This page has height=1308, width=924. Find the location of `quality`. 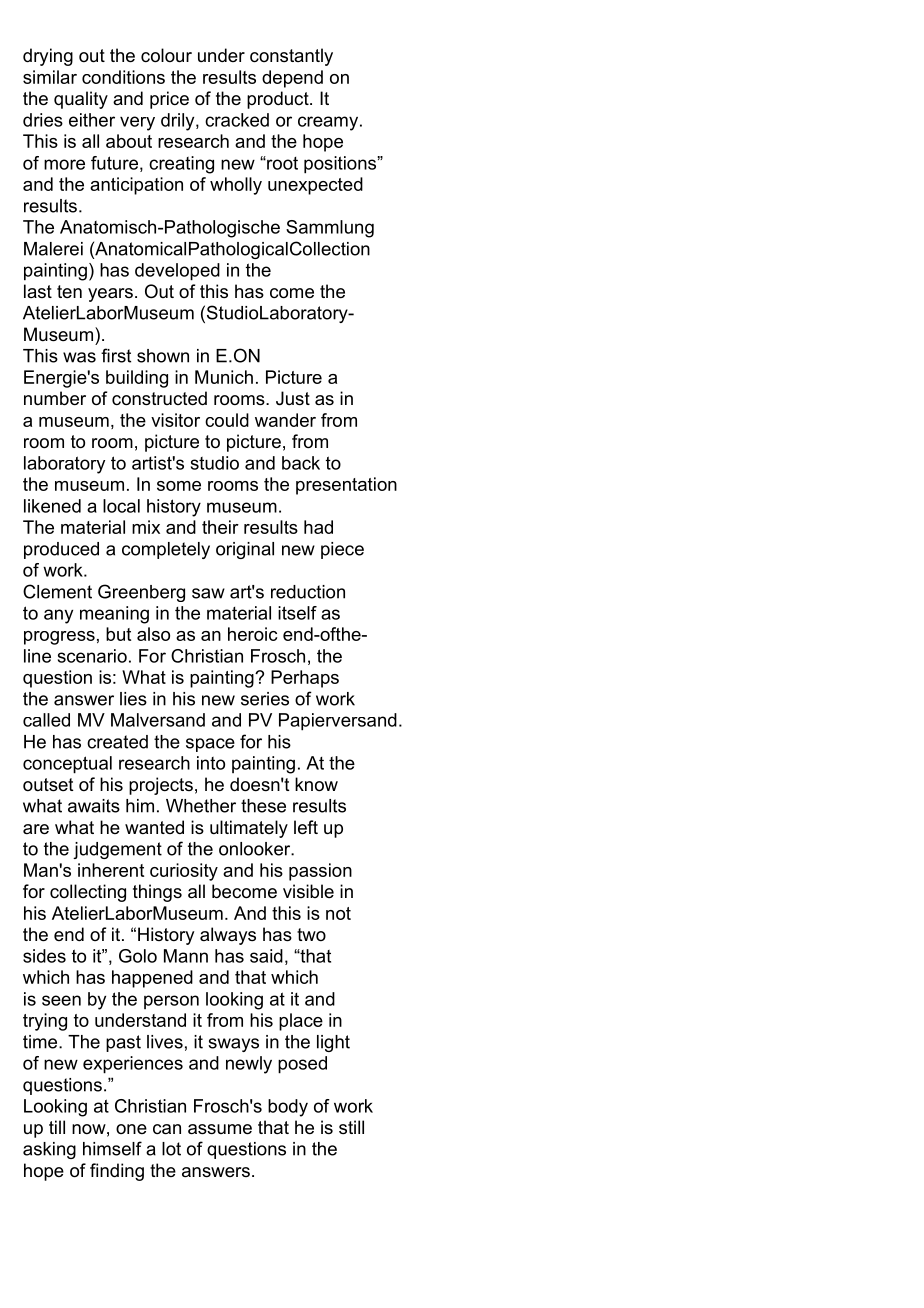

quality is located at coordinates (81, 100).
